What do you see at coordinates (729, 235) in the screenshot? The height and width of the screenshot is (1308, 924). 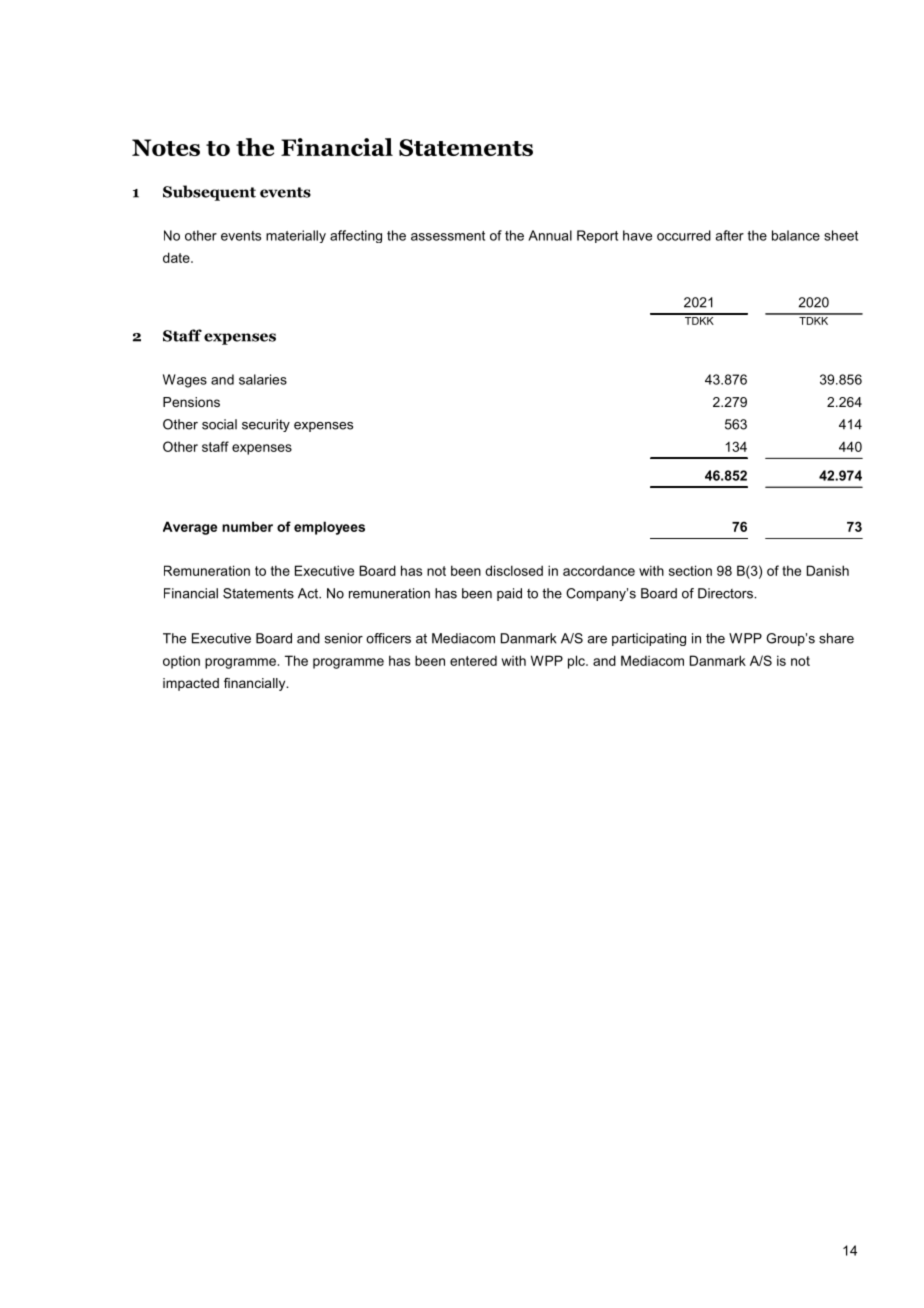 I see `after` at bounding box center [729, 235].
